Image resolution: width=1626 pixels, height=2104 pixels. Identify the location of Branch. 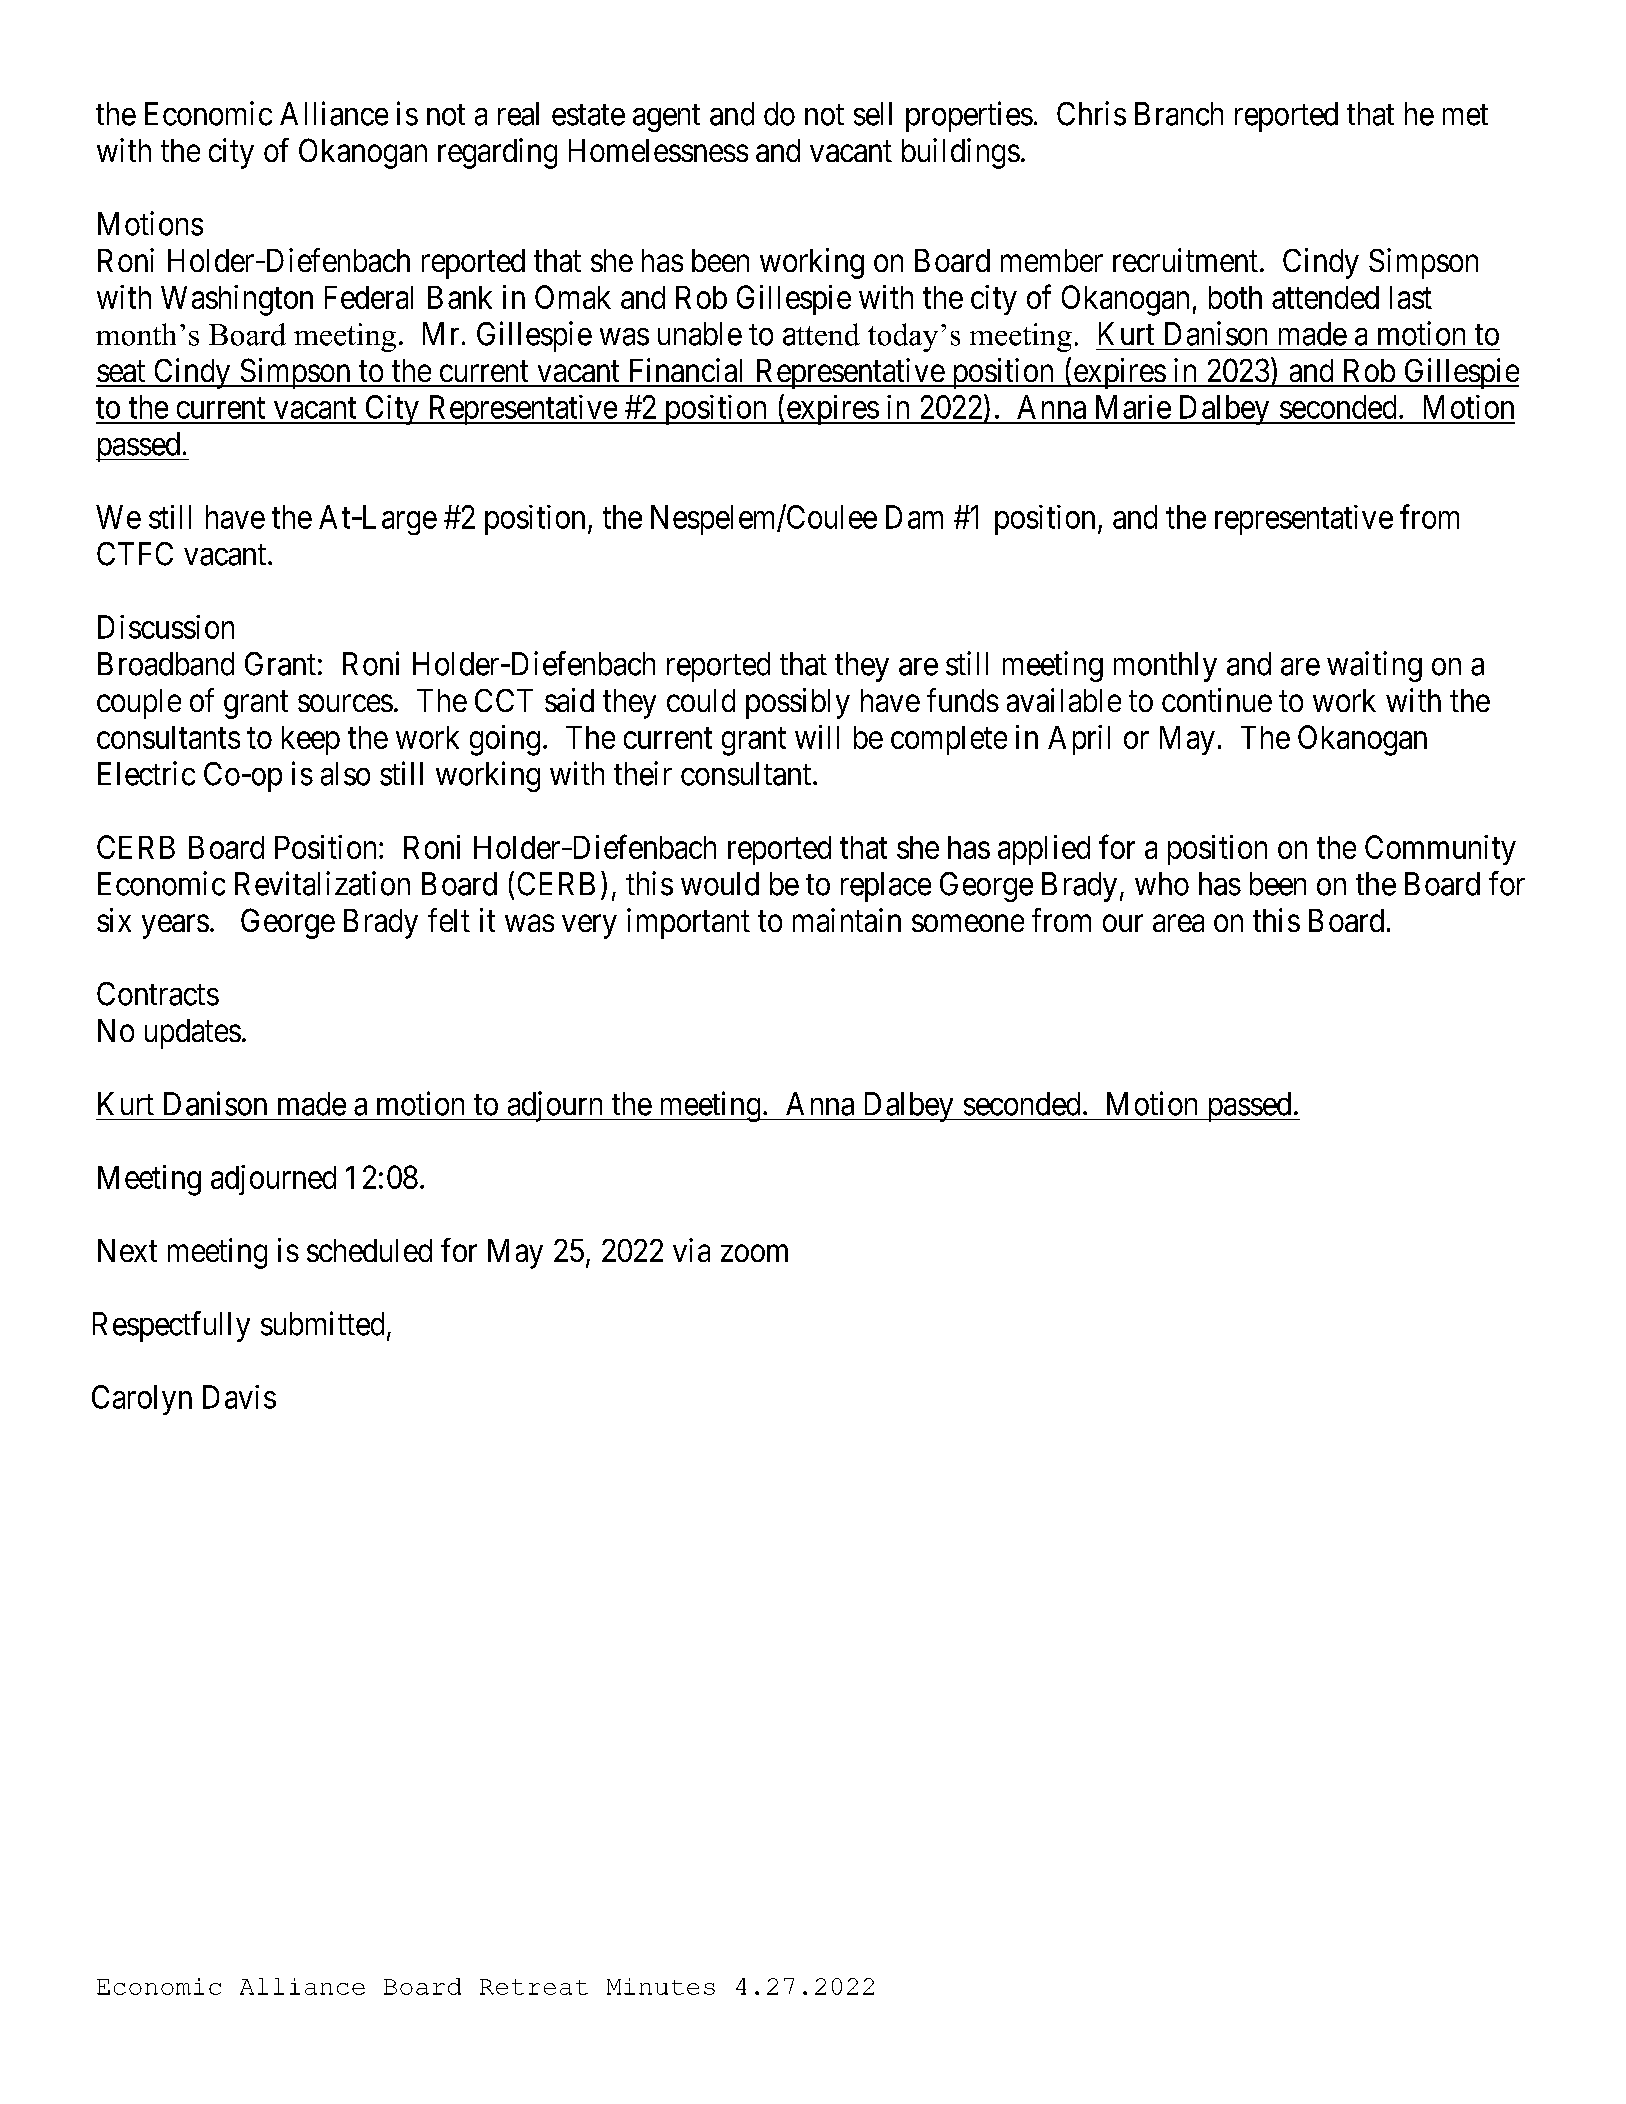
(1179, 114).
